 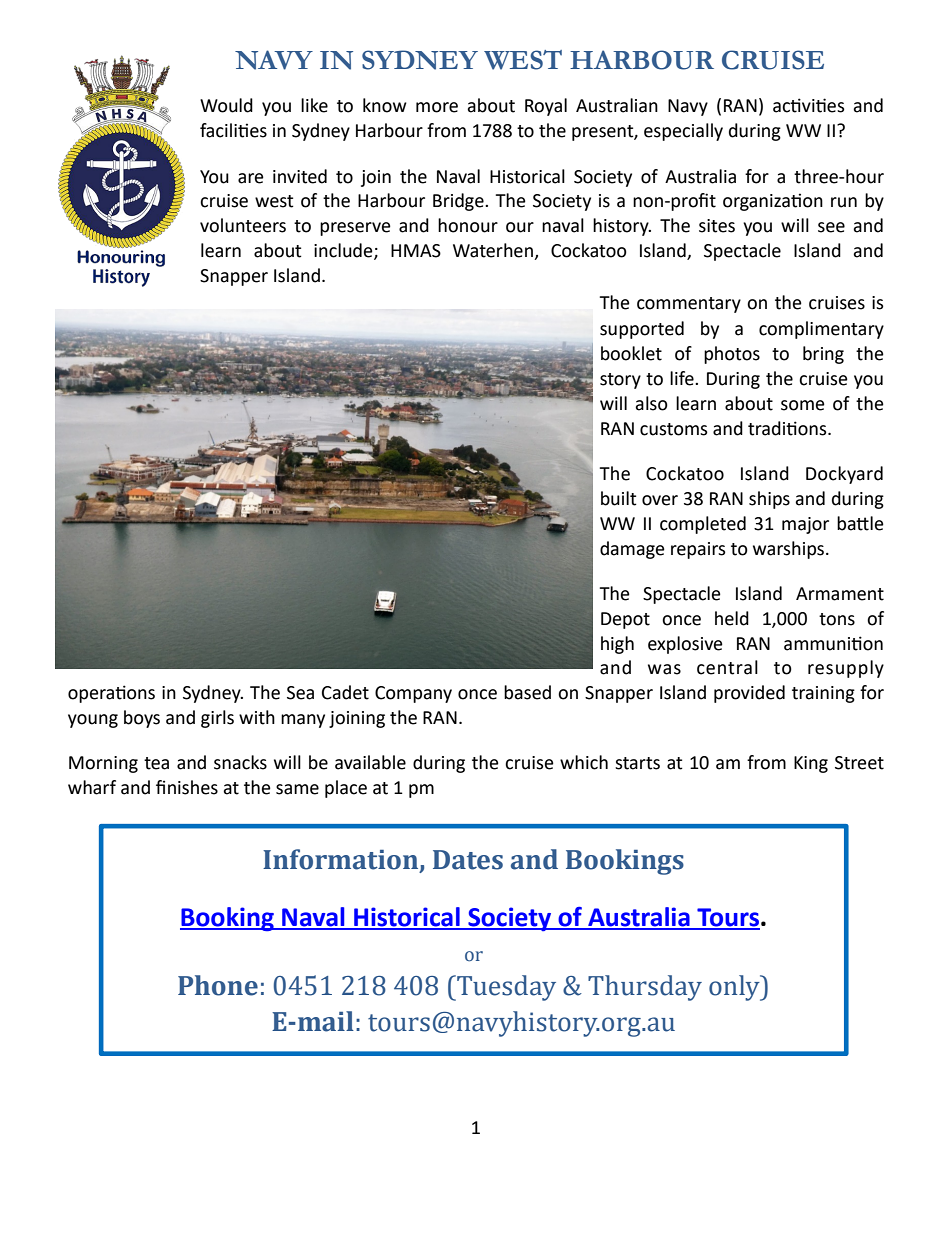 I want to click on damage, so click(x=632, y=550).
